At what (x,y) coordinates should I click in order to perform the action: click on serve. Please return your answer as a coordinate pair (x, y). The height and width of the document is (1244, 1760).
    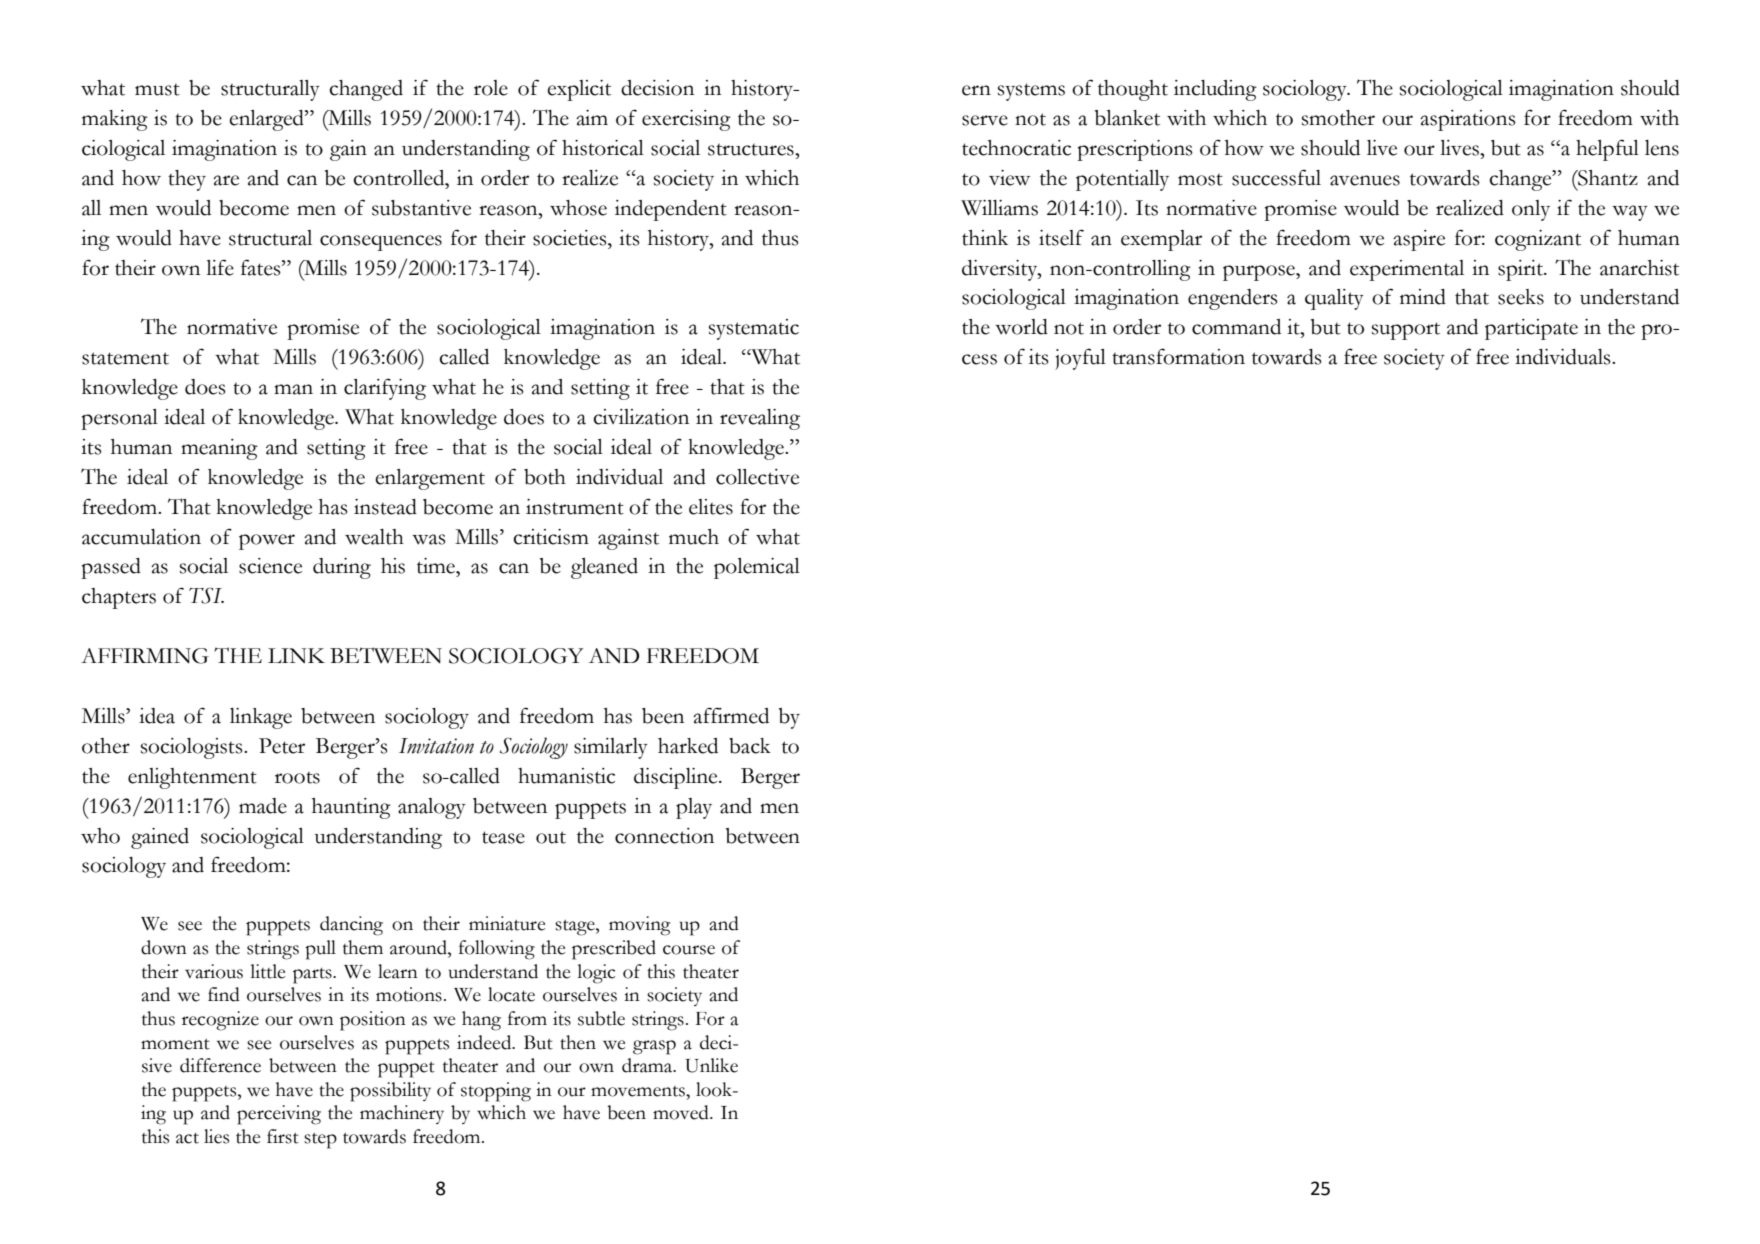
    Looking at the image, I should click on (985, 120).
